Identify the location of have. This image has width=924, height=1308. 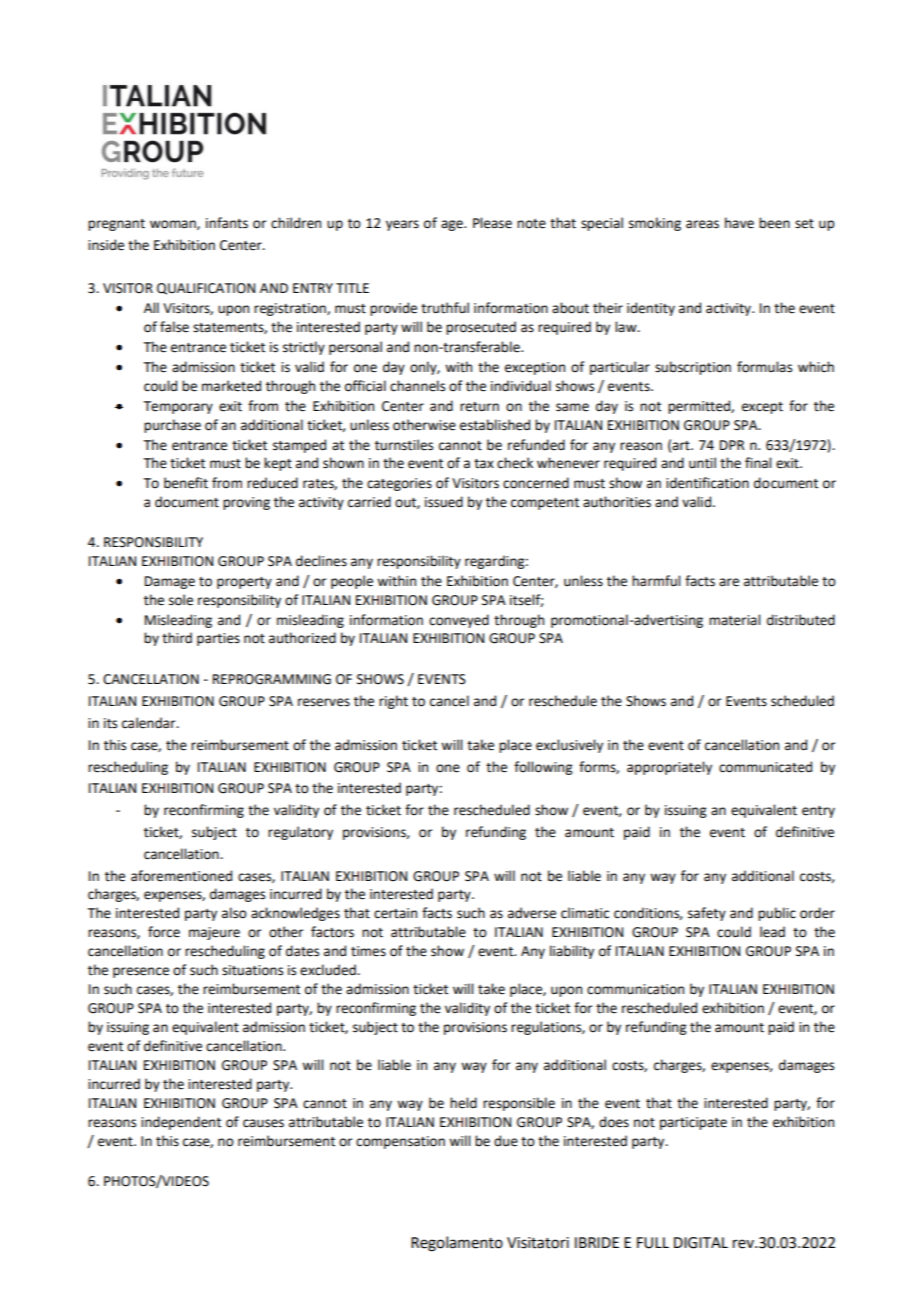
(739, 223).
